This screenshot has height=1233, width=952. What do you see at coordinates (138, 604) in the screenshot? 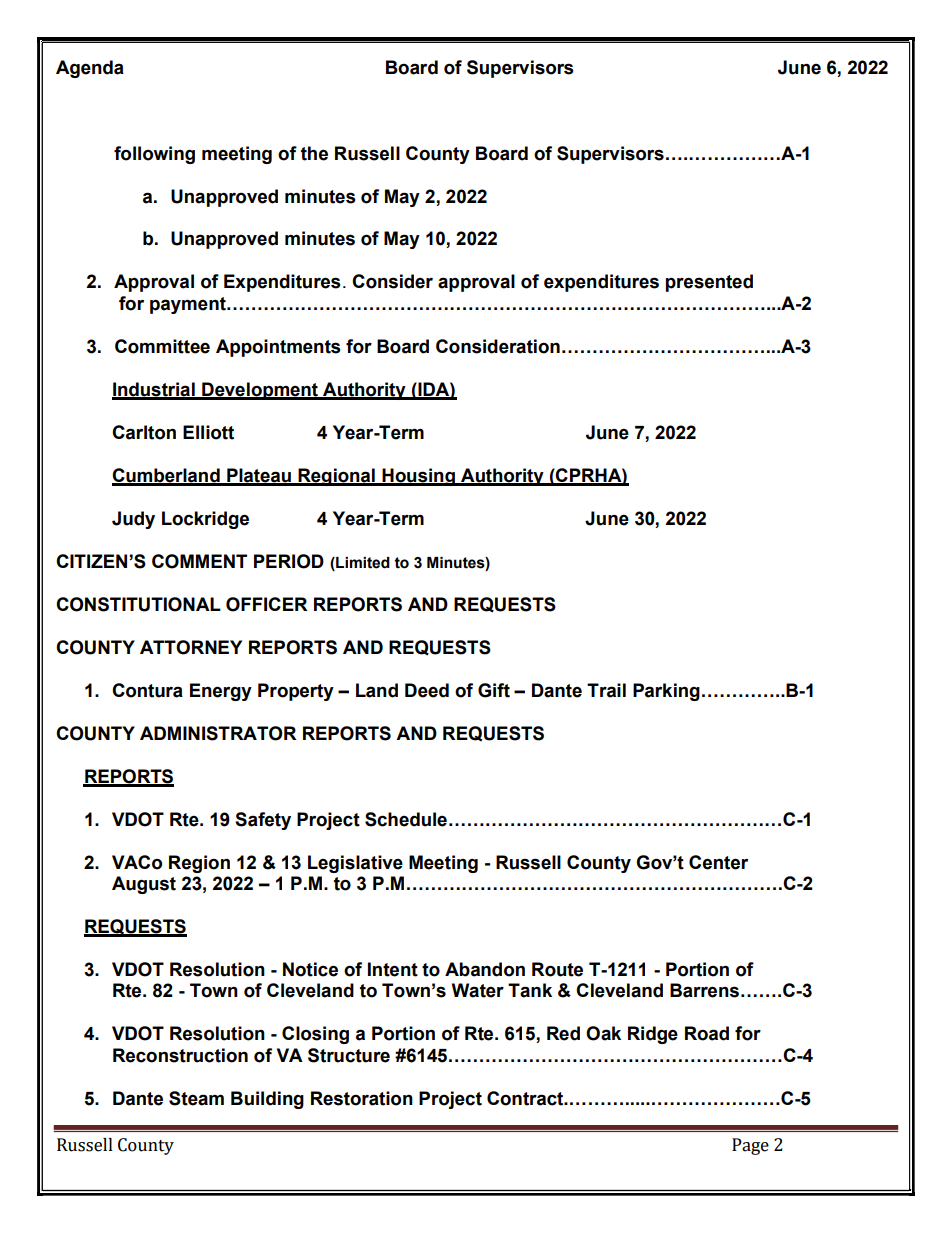
I see `CONSTITUTIONAL` at bounding box center [138, 604].
